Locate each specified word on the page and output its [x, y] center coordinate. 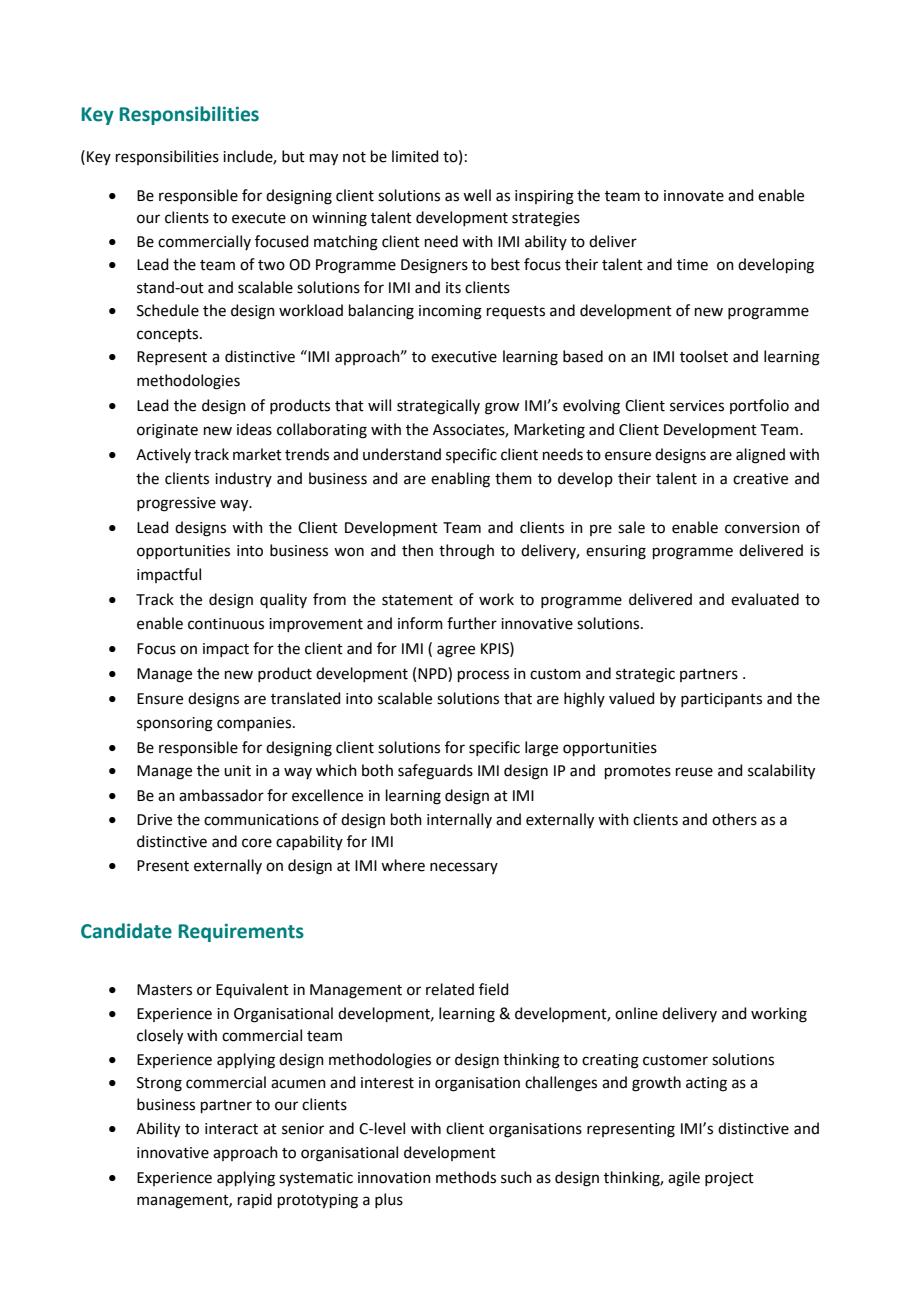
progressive [176, 504]
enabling [460, 480]
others [734, 819]
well [477, 195]
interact [231, 1129]
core [257, 843]
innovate [694, 196]
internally [459, 820]
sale [631, 527]
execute [259, 218]
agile [684, 1179]
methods [466, 1177]
